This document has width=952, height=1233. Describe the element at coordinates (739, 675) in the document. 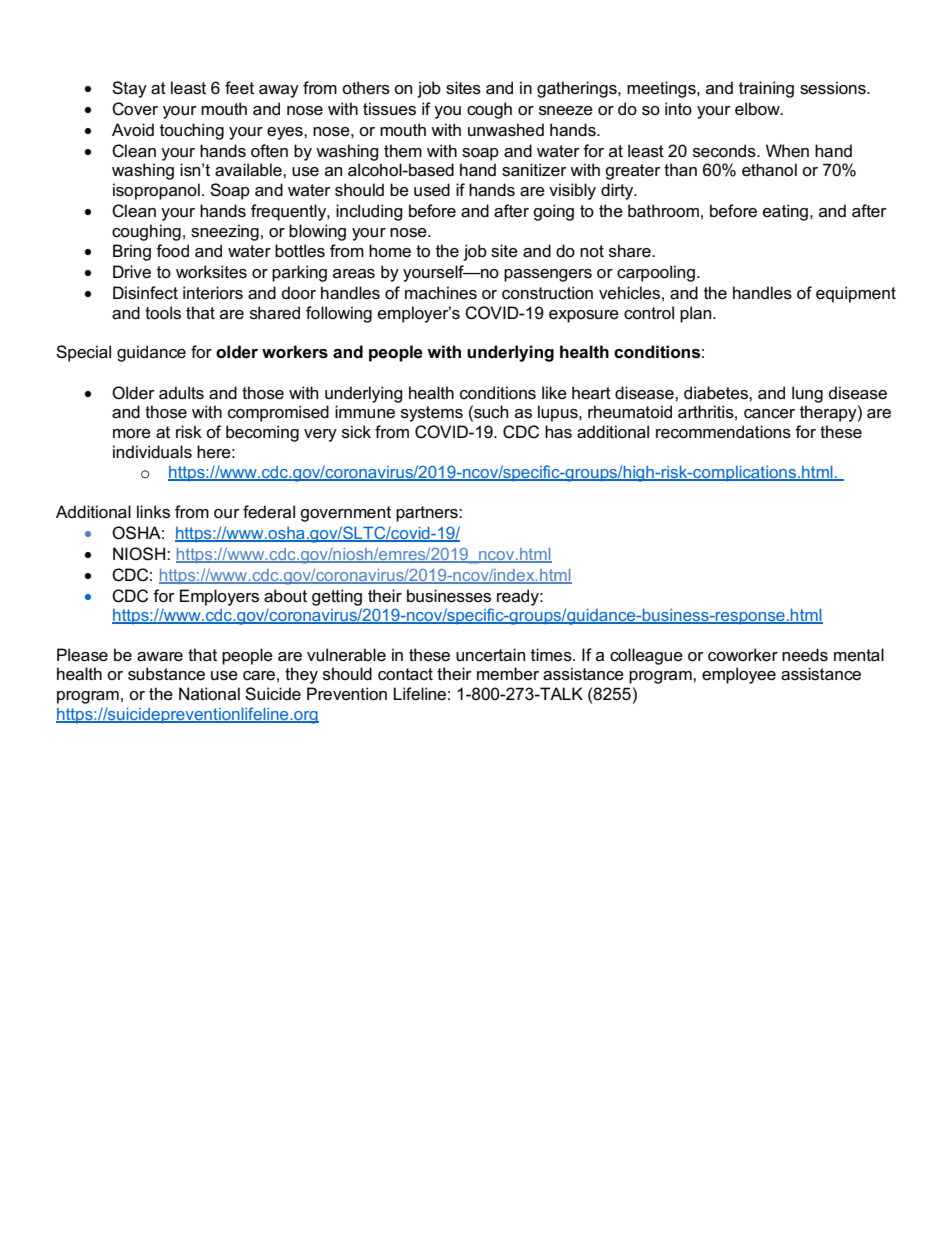

I see `employee` at that location.
